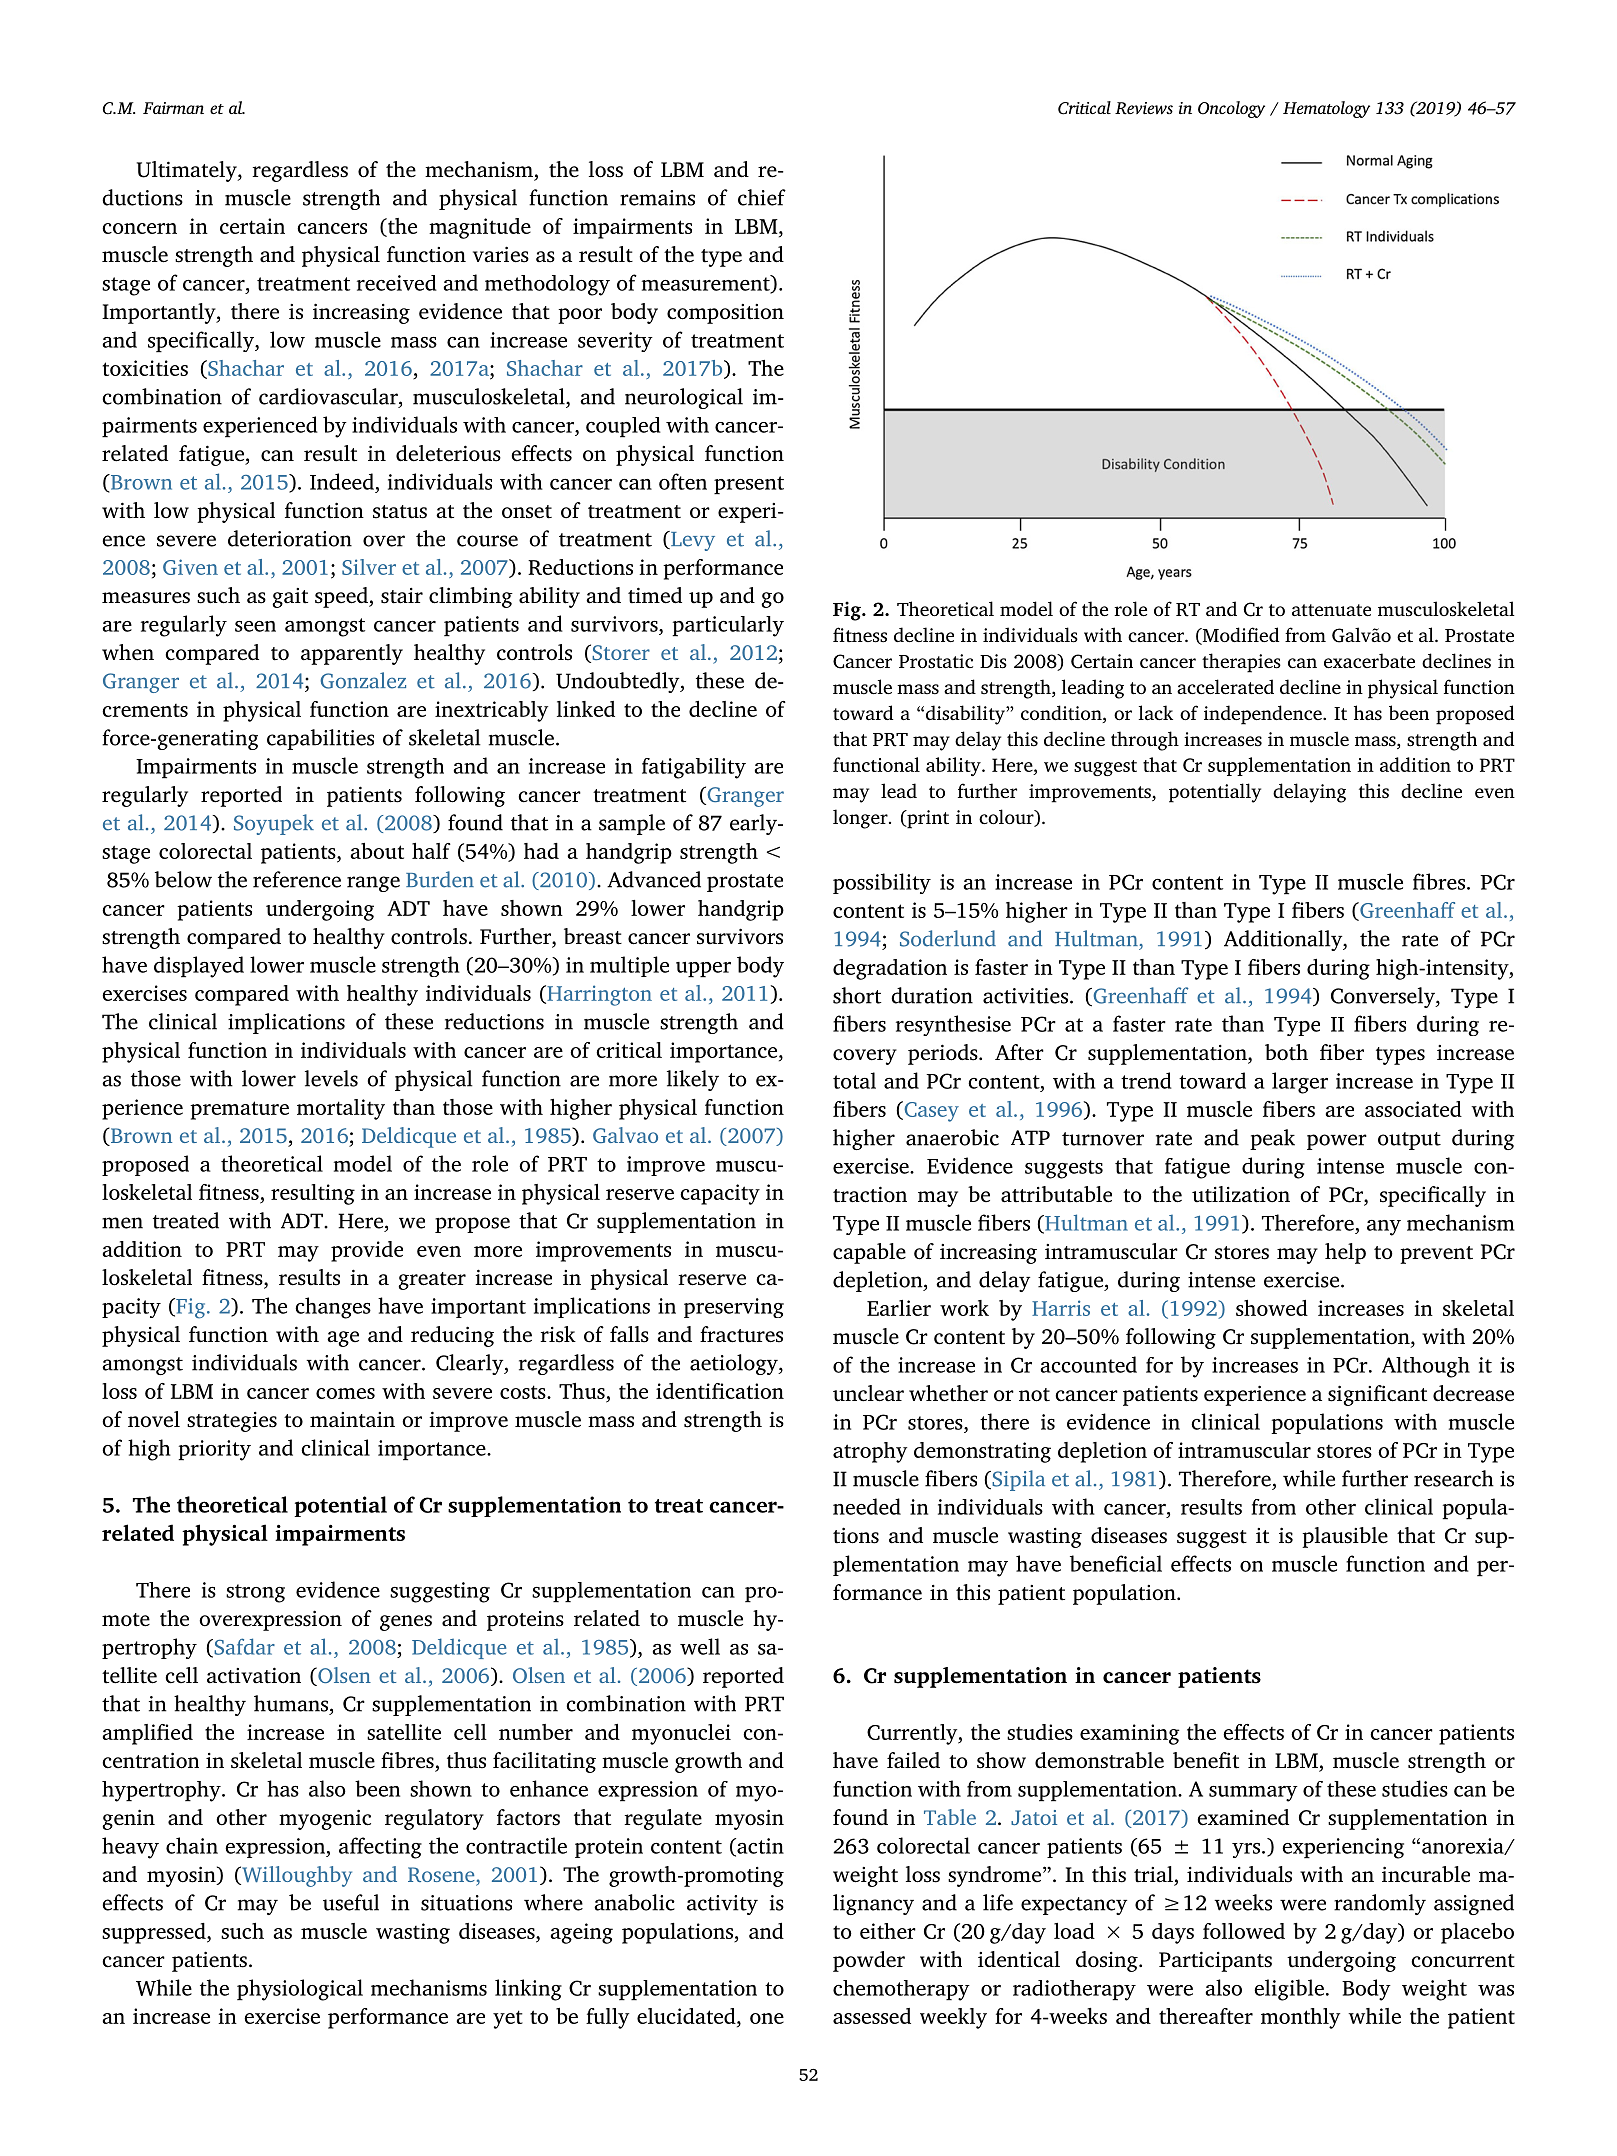 The image size is (1617, 2156). What do you see at coordinates (199, 967) in the screenshot?
I see `displayed` at bounding box center [199, 967].
